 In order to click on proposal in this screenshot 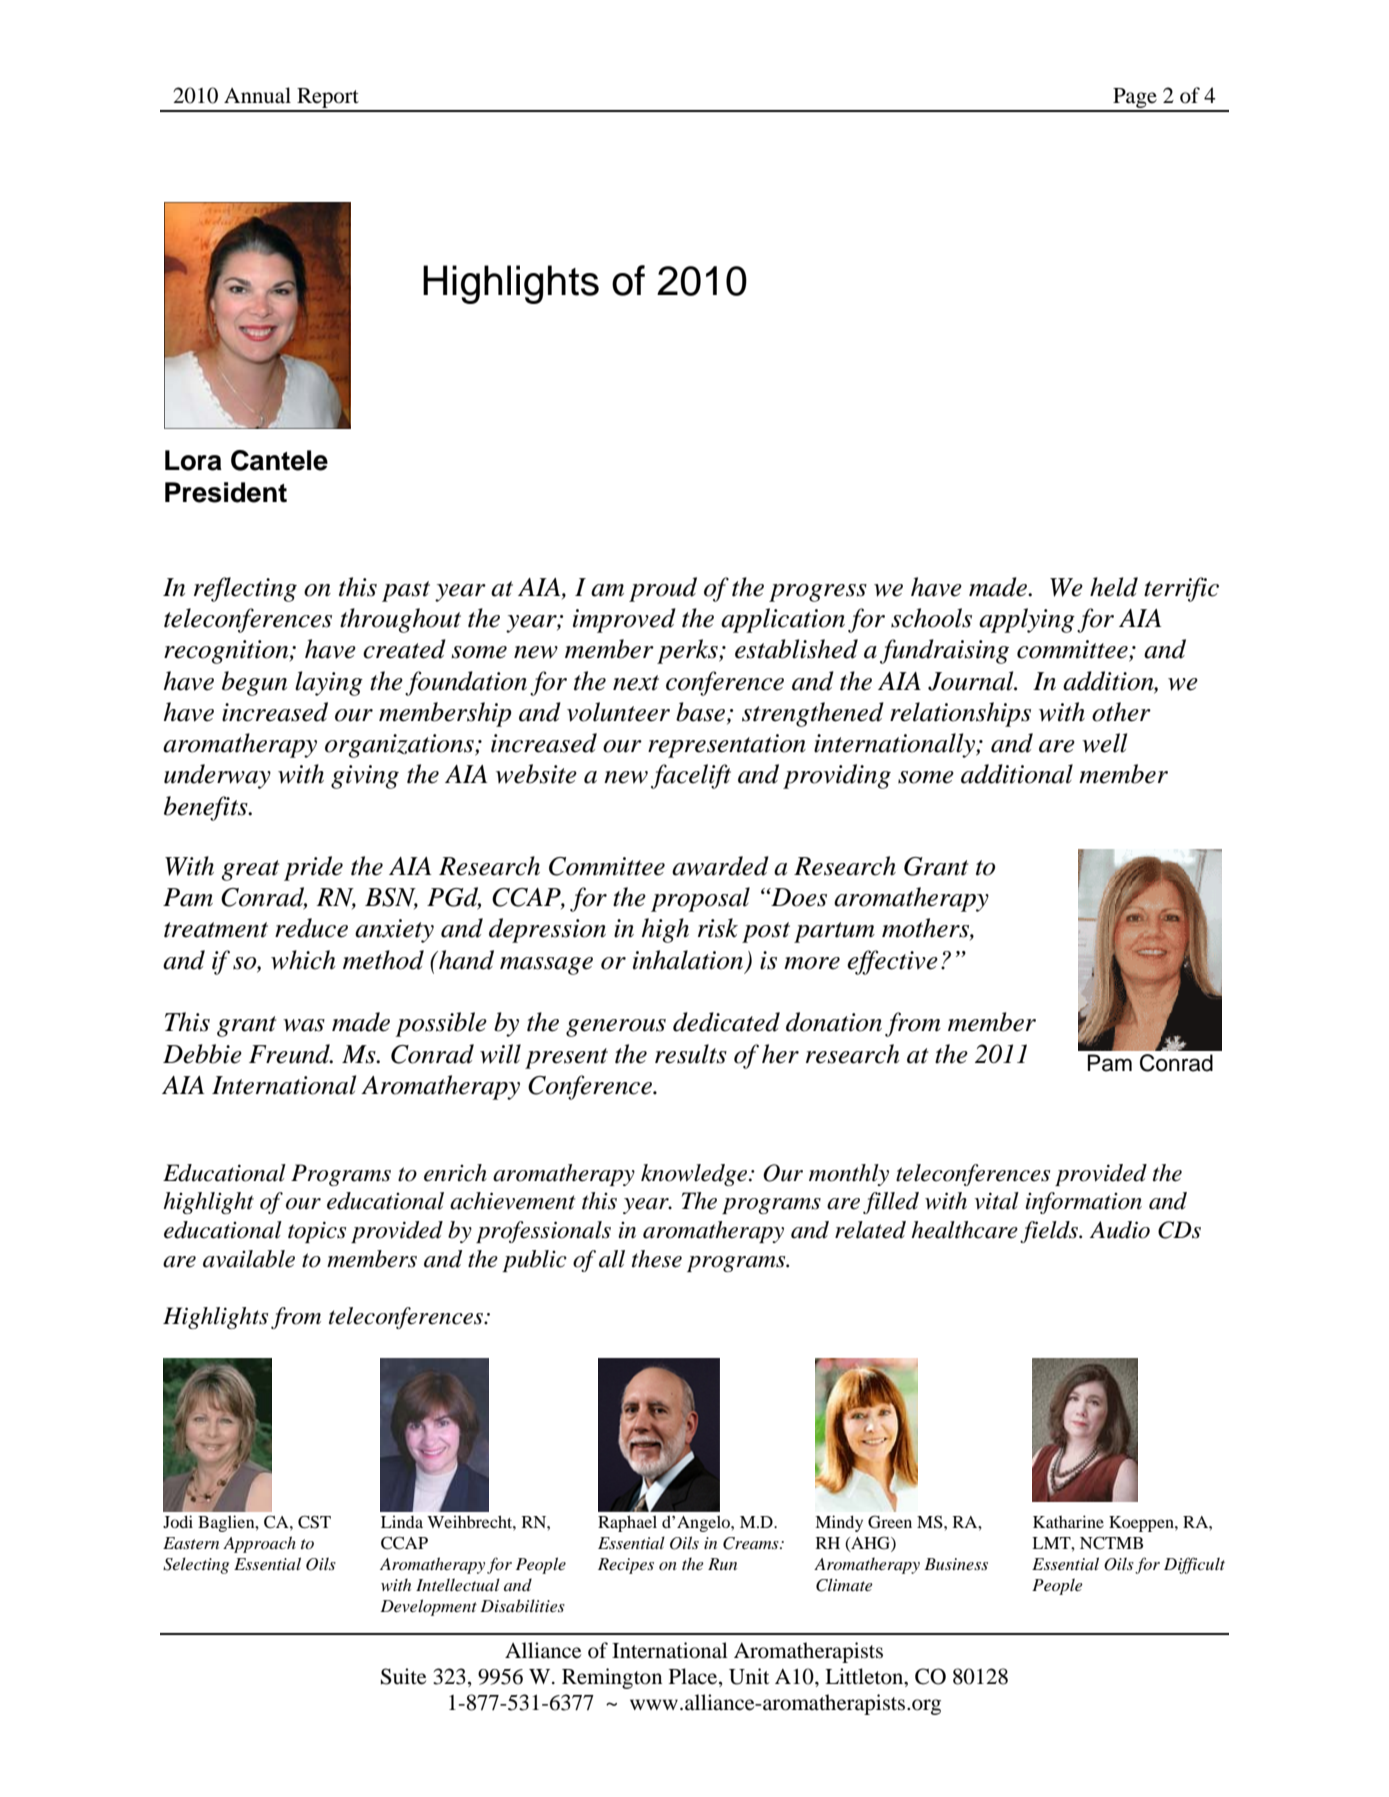, I will do `click(700, 899)`.
